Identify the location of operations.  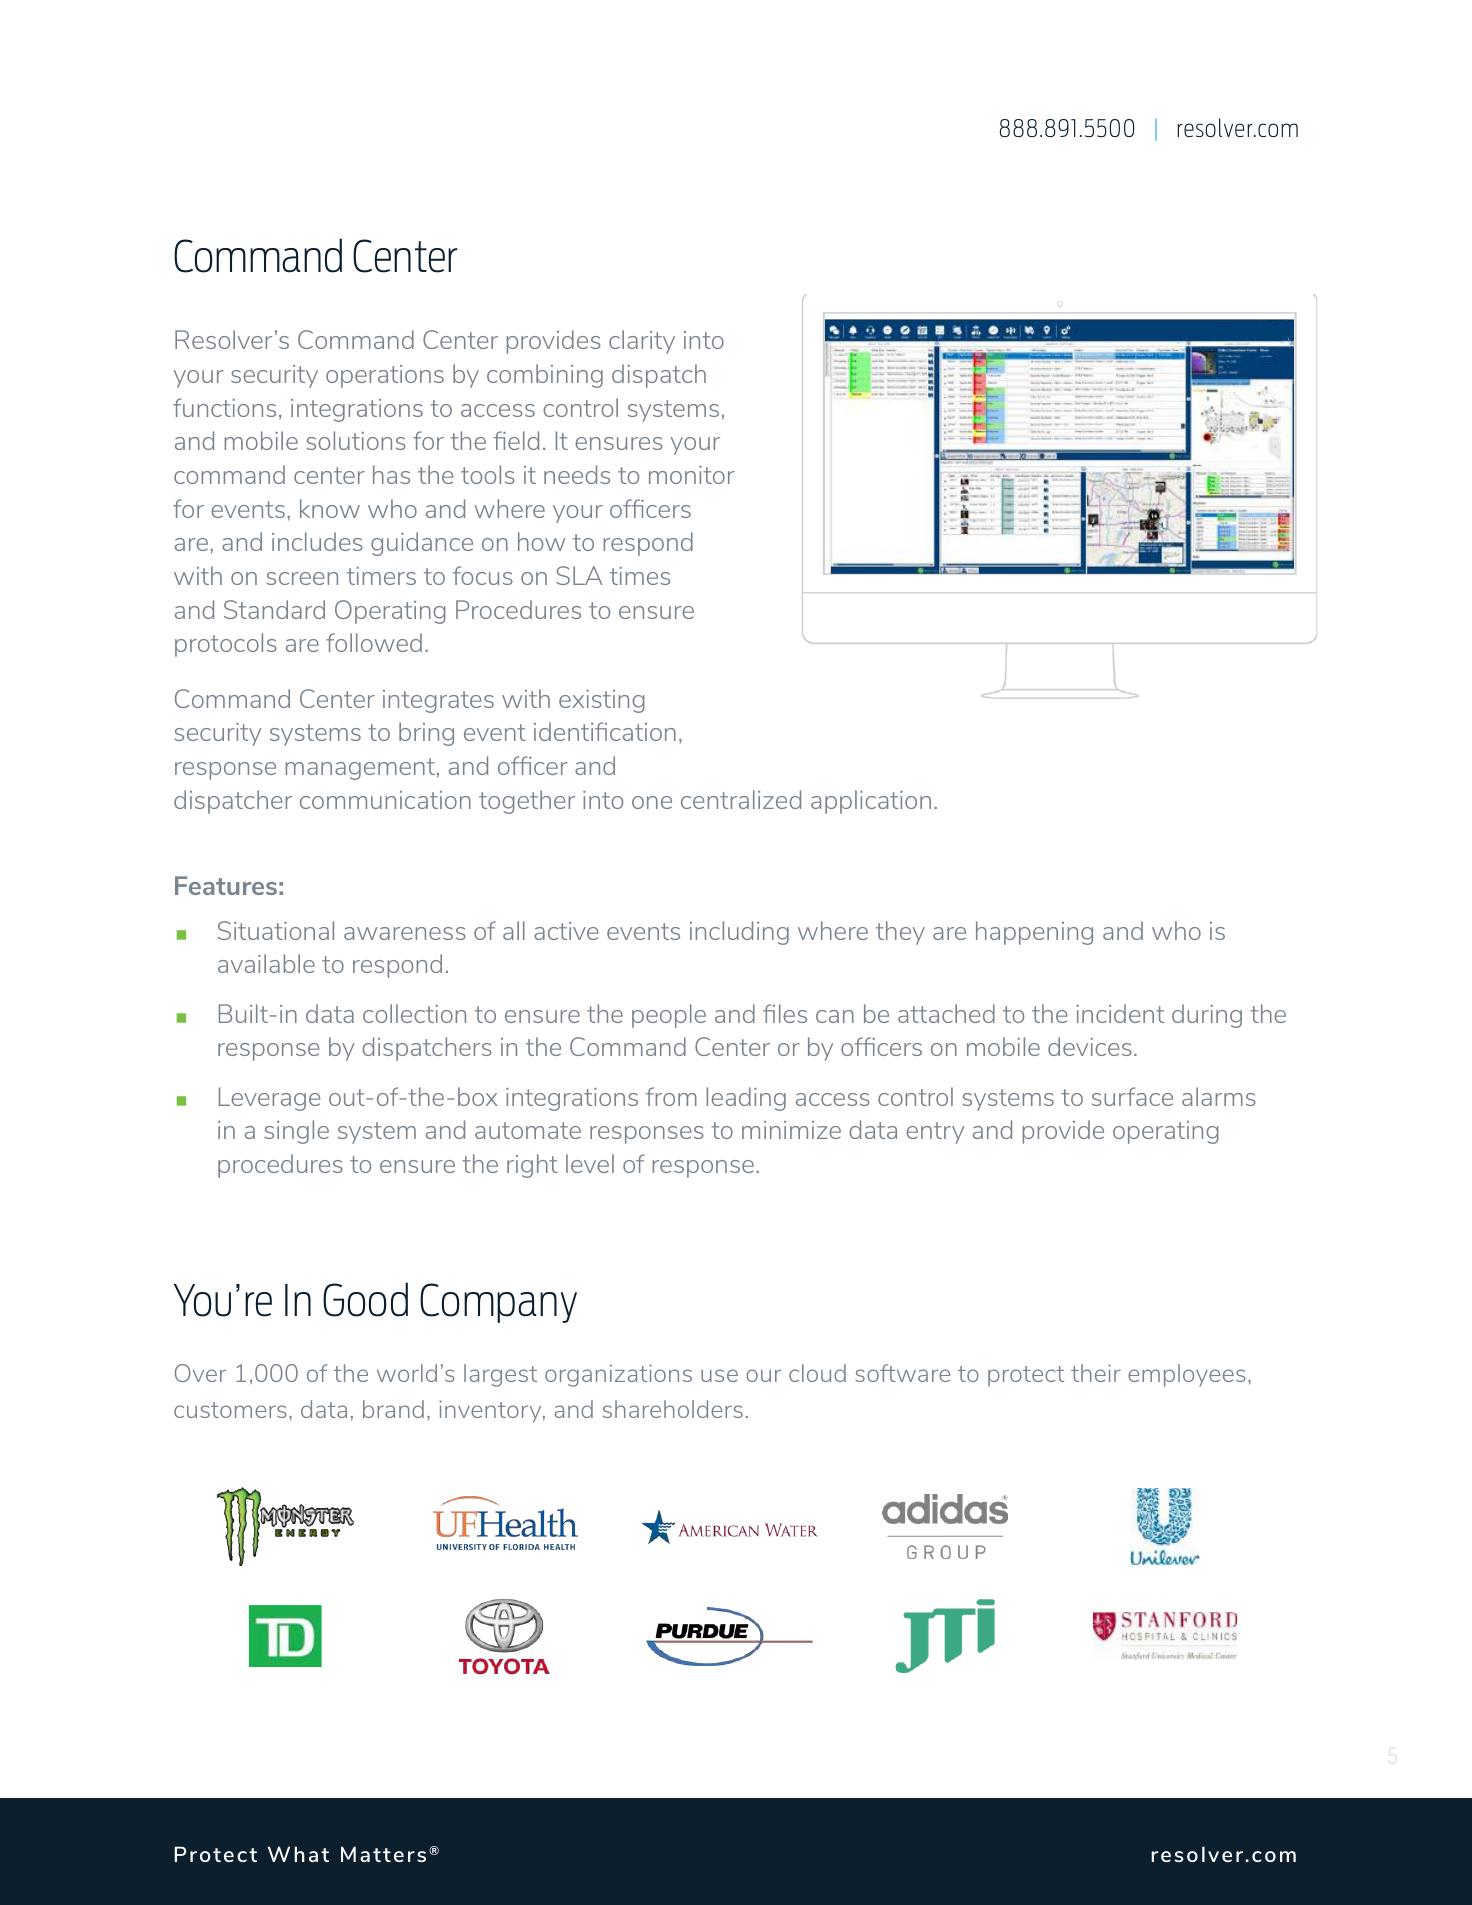
(385, 376).
